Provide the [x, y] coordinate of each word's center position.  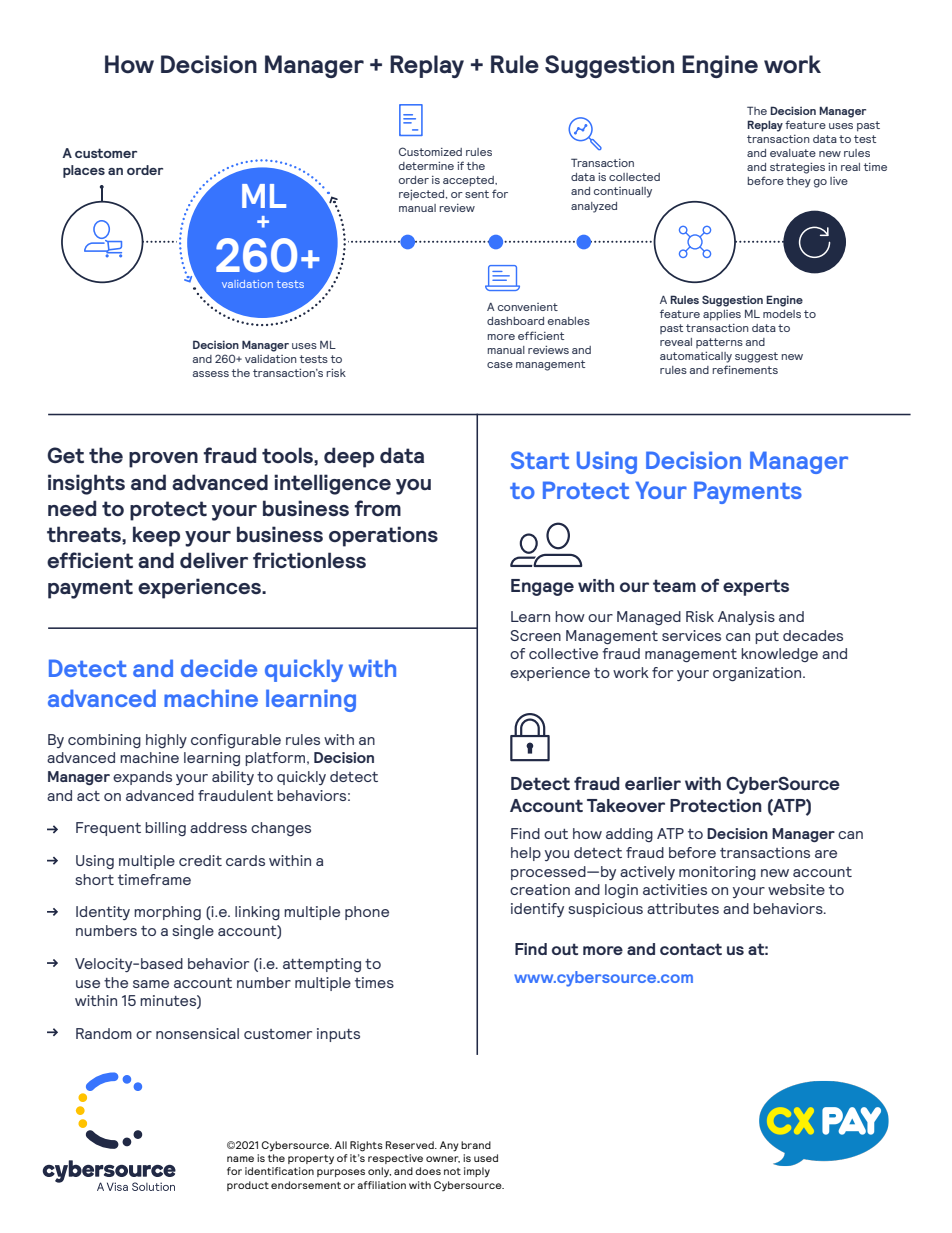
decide [219, 668]
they [798, 182]
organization [758, 674]
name [240, 1159]
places [84, 171]
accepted [469, 181]
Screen [535, 635]
